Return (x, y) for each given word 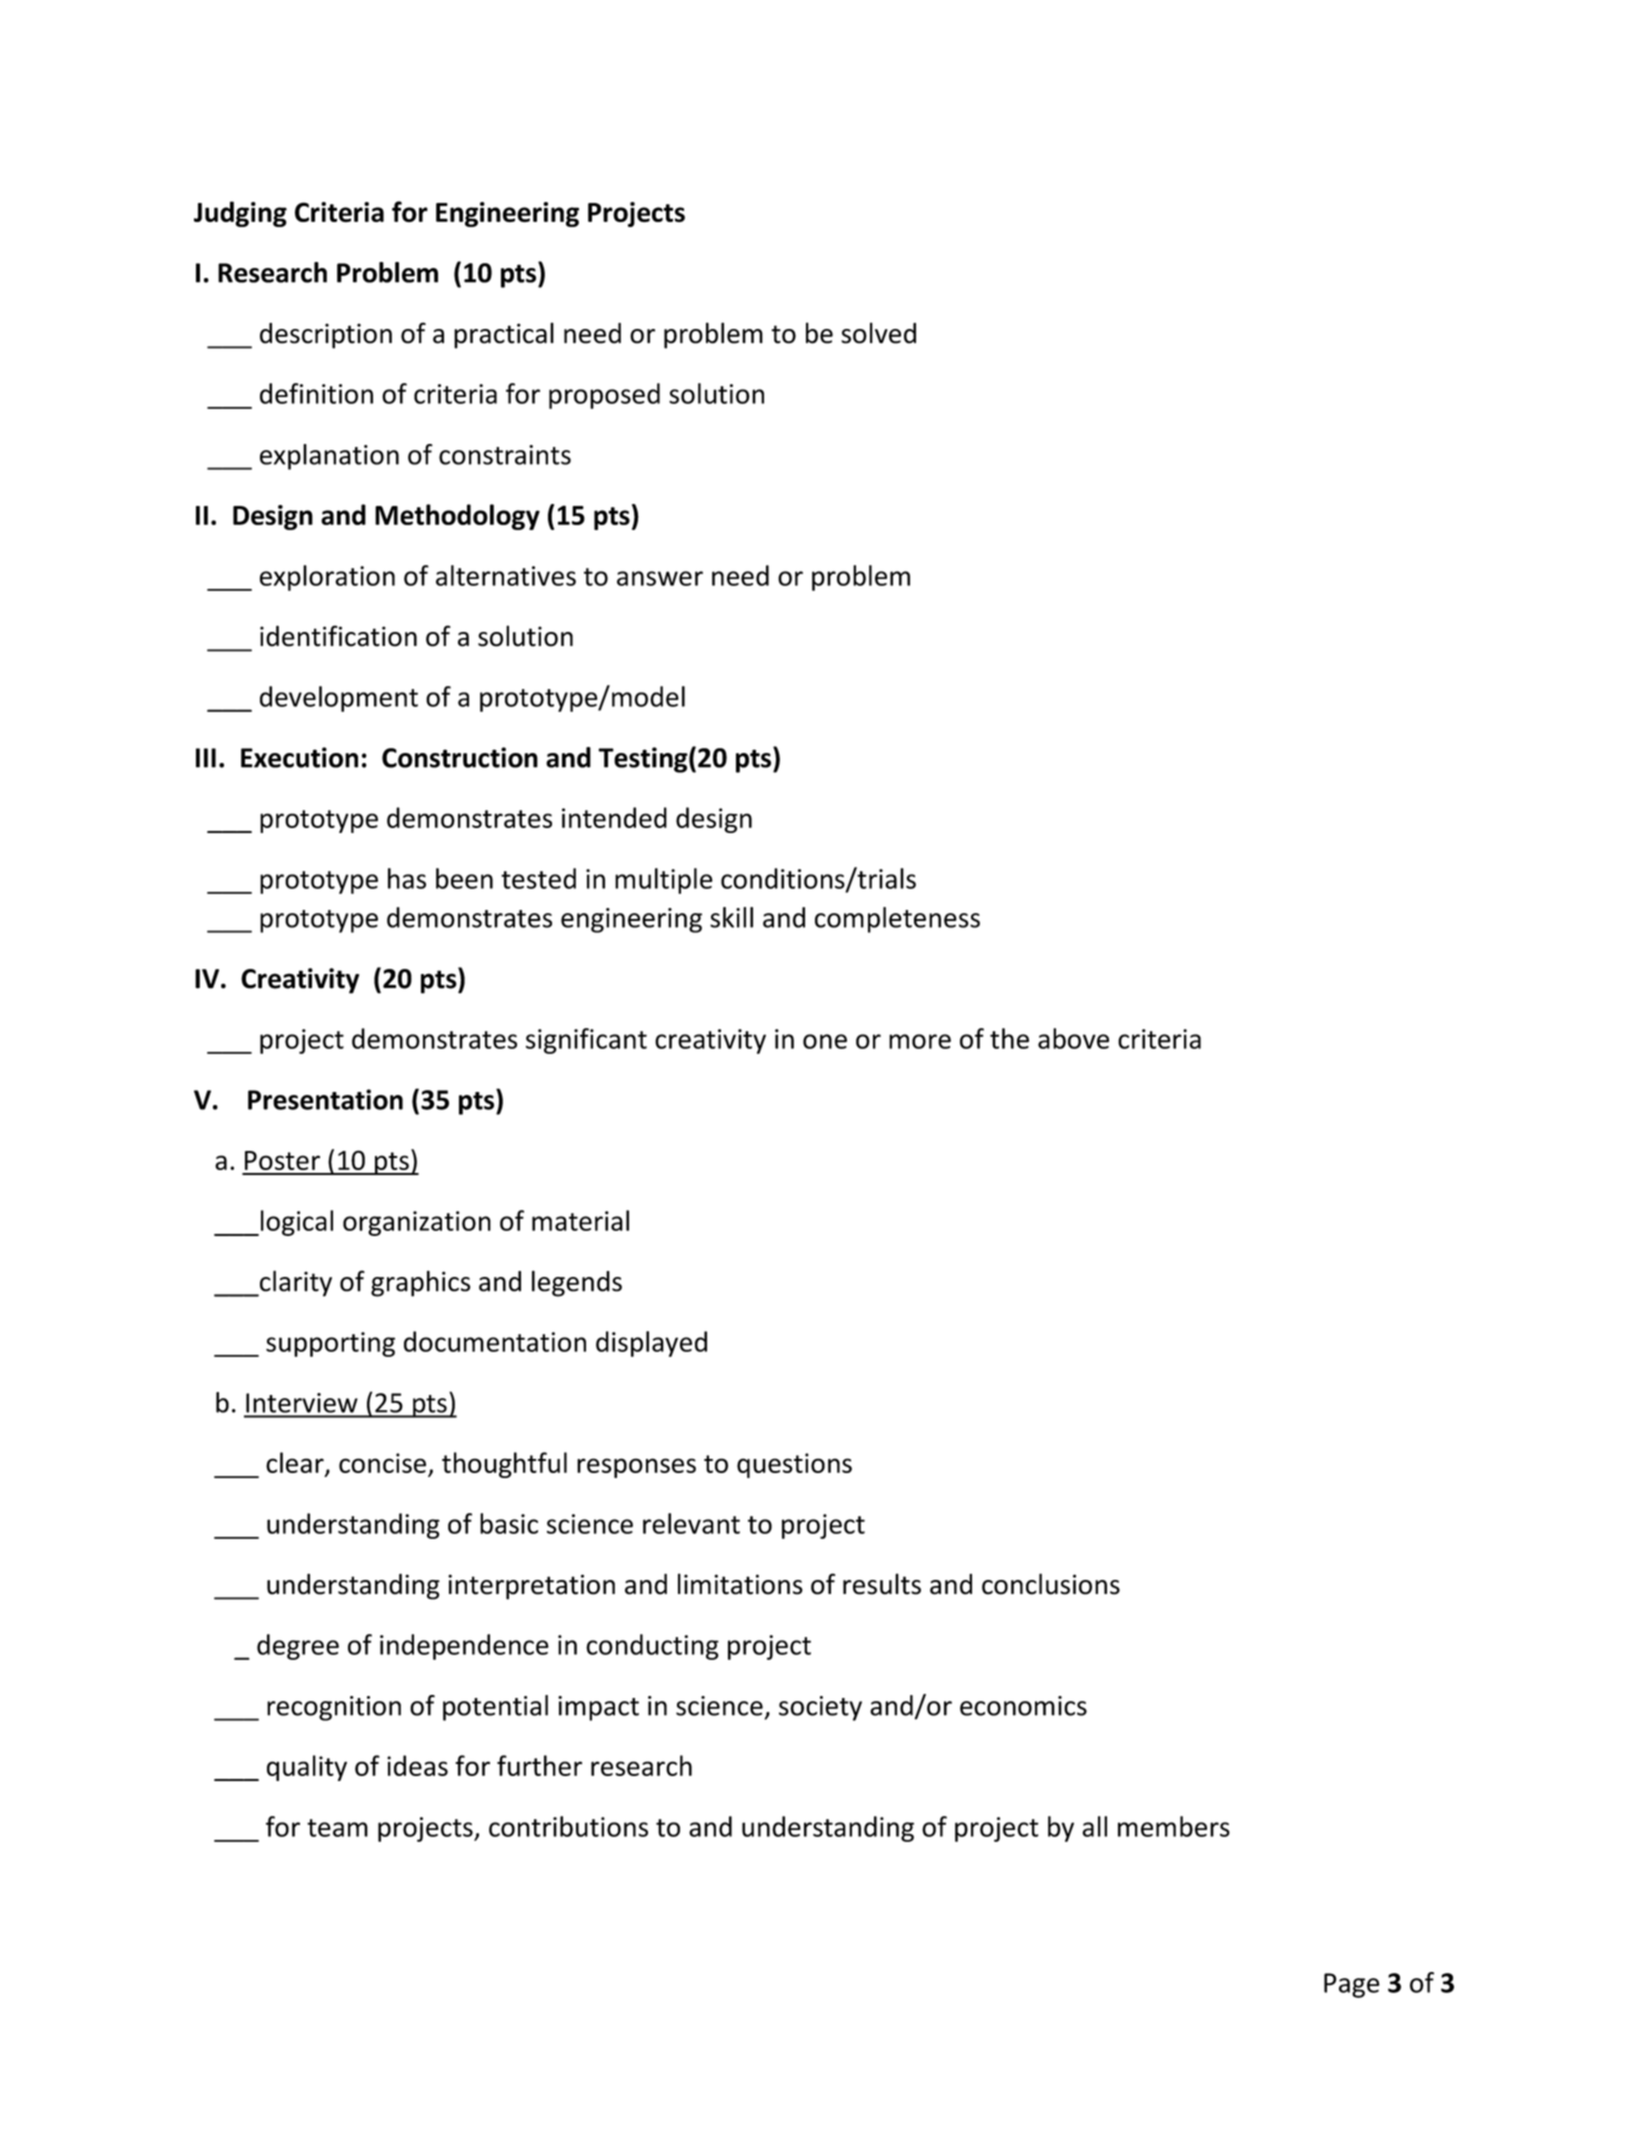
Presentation (325, 1099)
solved (878, 333)
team (337, 1828)
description (326, 336)
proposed (604, 396)
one (825, 1041)
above (1073, 1038)
